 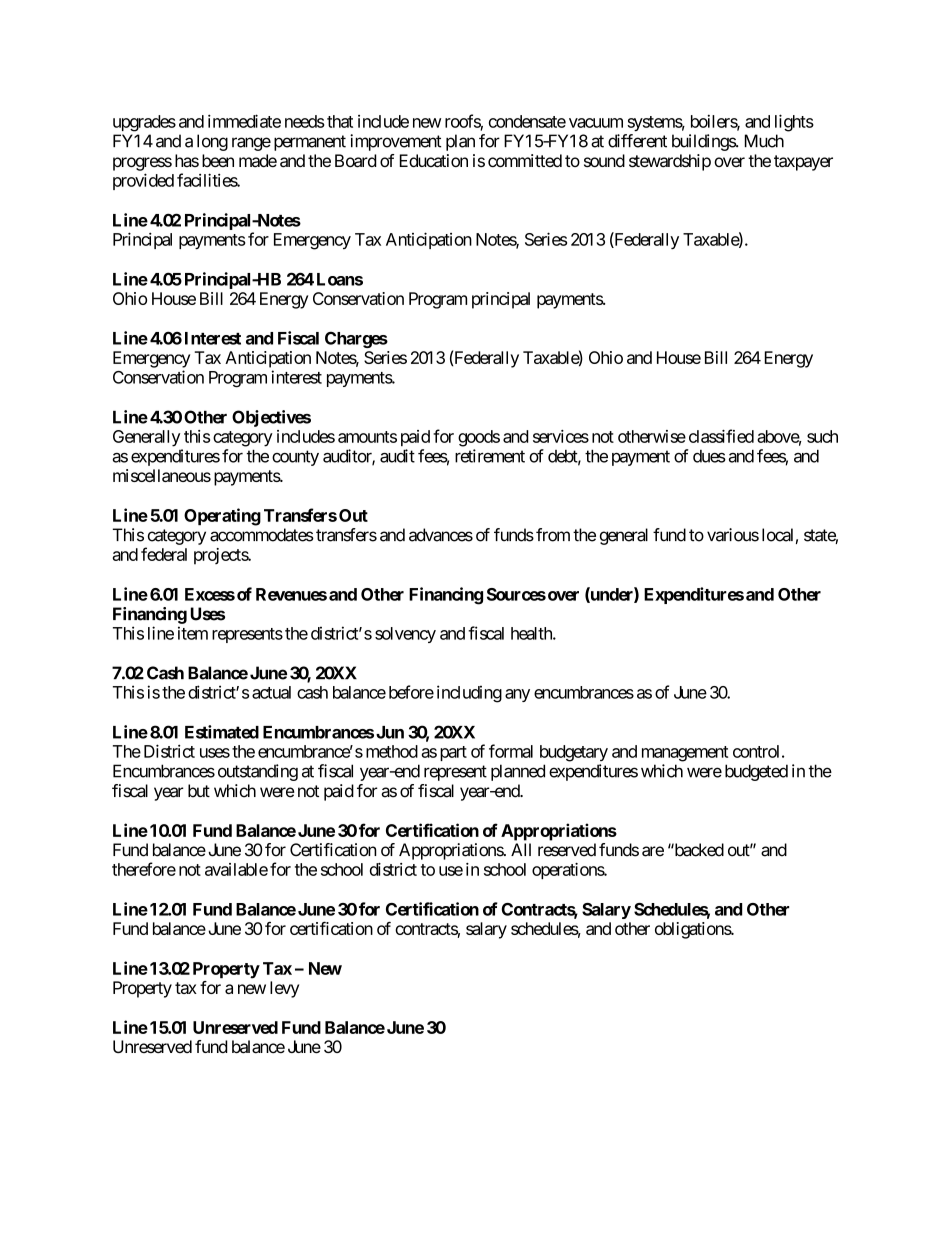 I want to click on levy, so click(x=284, y=989).
